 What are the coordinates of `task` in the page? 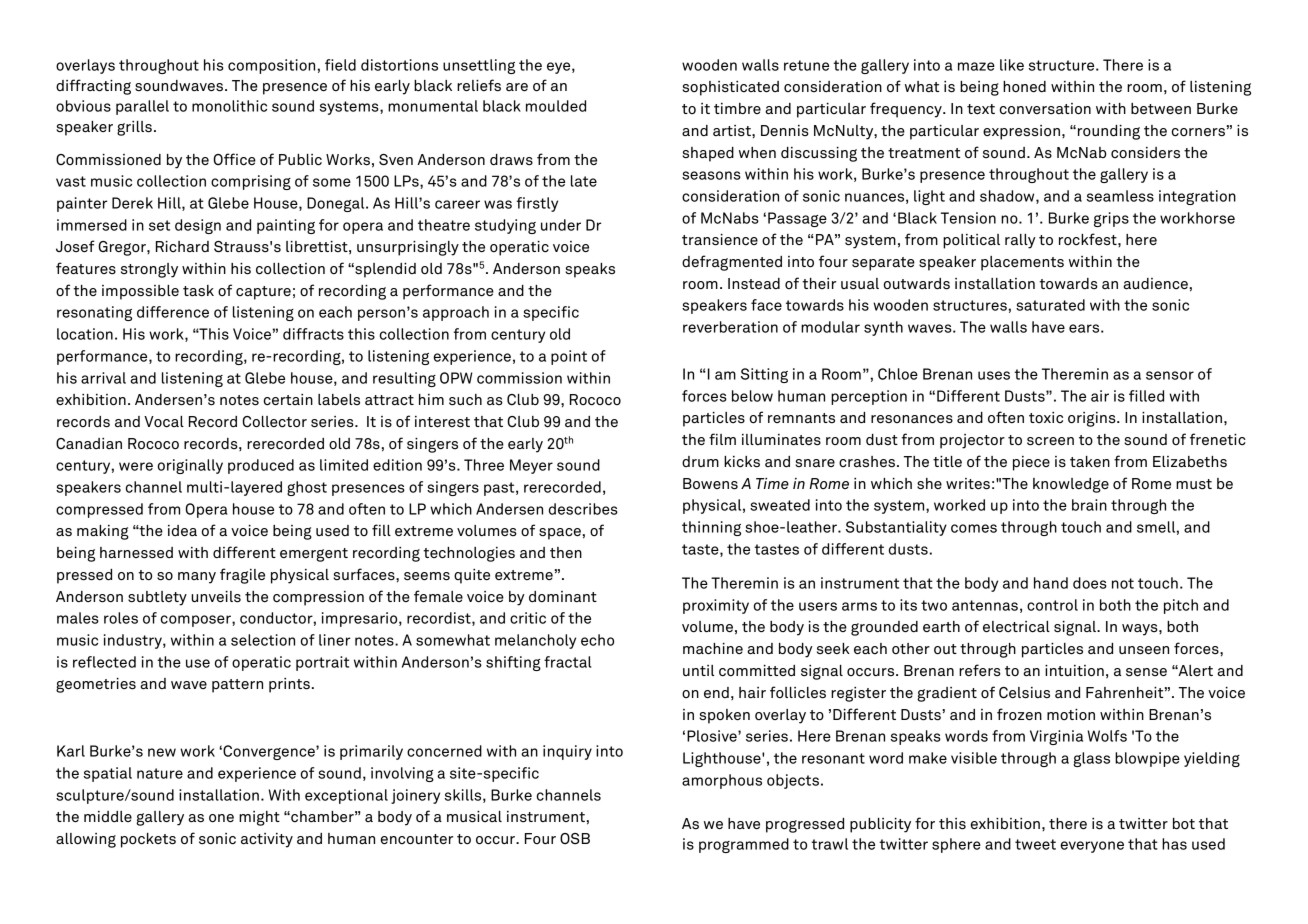 It's located at (198, 291).
